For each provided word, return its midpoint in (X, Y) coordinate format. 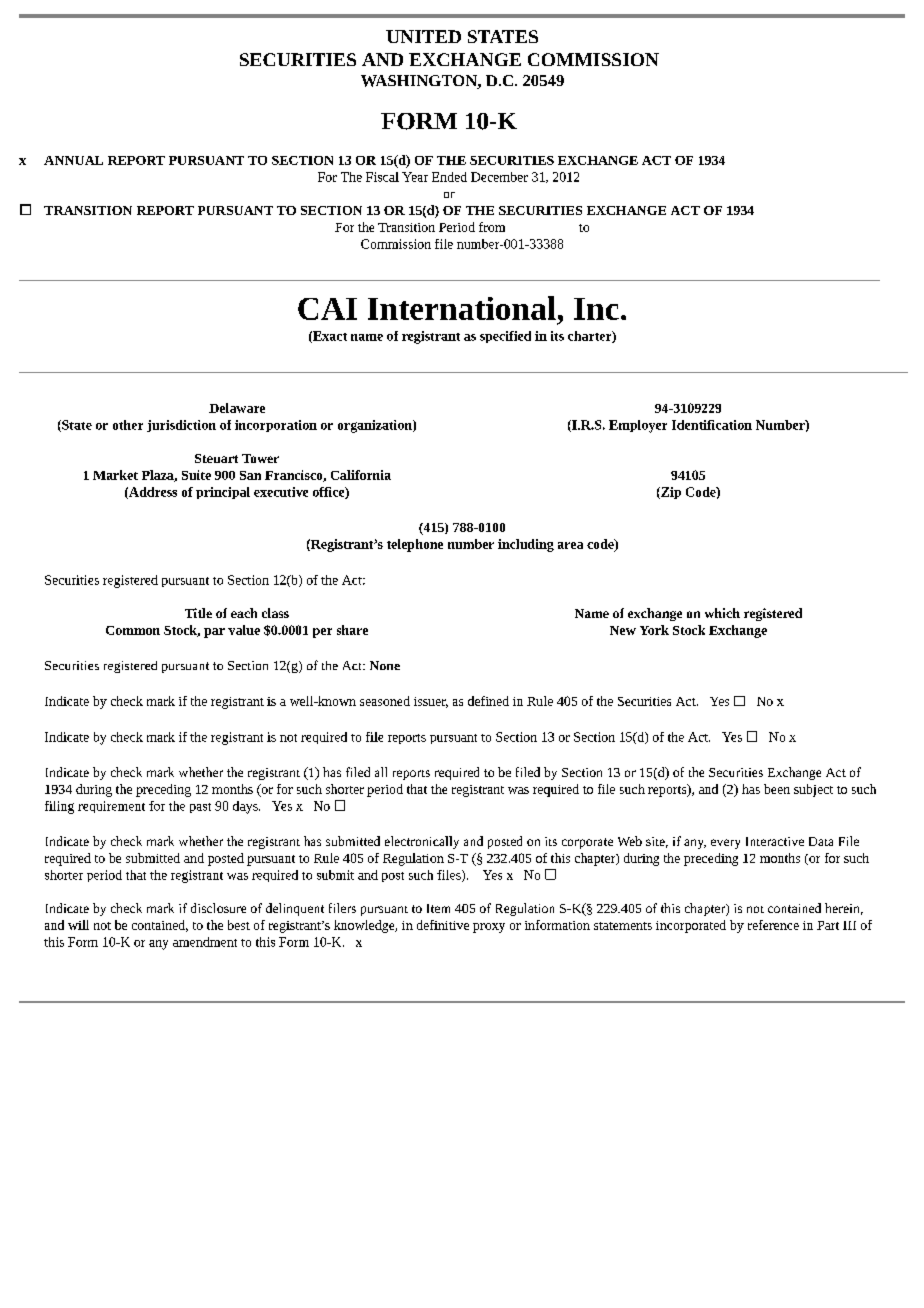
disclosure (218, 908)
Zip (670, 493)
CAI (327, 309)
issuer (431, 702)
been (777, 789)
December (499, 177)
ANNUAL (73, 160)
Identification (712, 425)
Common (133, 630)
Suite (196, 475)
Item (438, 908)
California (361, 475)
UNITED (423, 36)
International (462, 308)
